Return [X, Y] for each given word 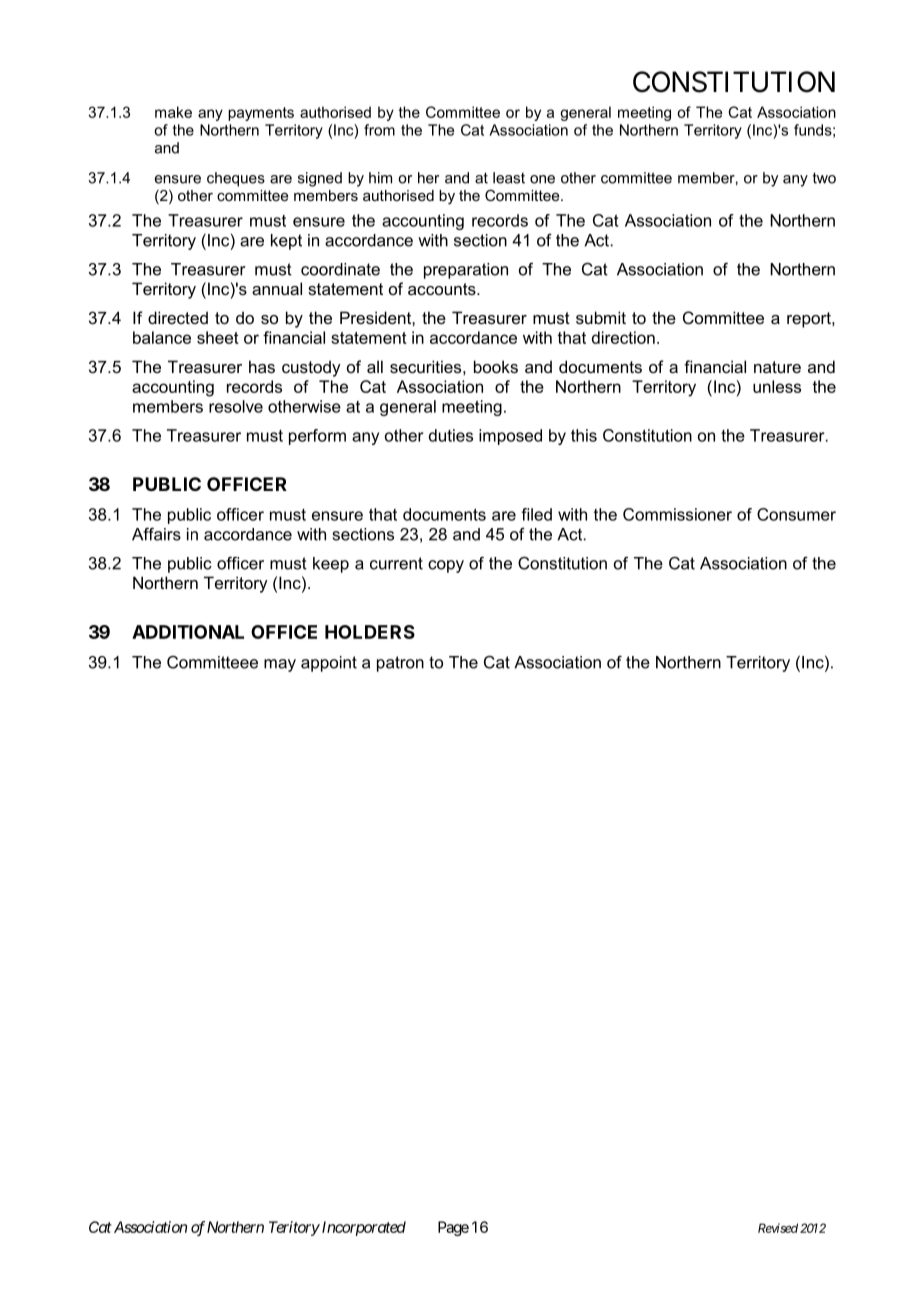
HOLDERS [370, 632]
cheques [236, 179]
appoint [329, 664]
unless [777, 386]
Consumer [796, 514]
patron [400, 664]
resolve [236, 406]
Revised [778, 1228]
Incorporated [362, 1228]
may [280, 665]
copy [446, 566]
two [824, 178]
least [509, 178]
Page [453, 1228]
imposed [510, 437]
